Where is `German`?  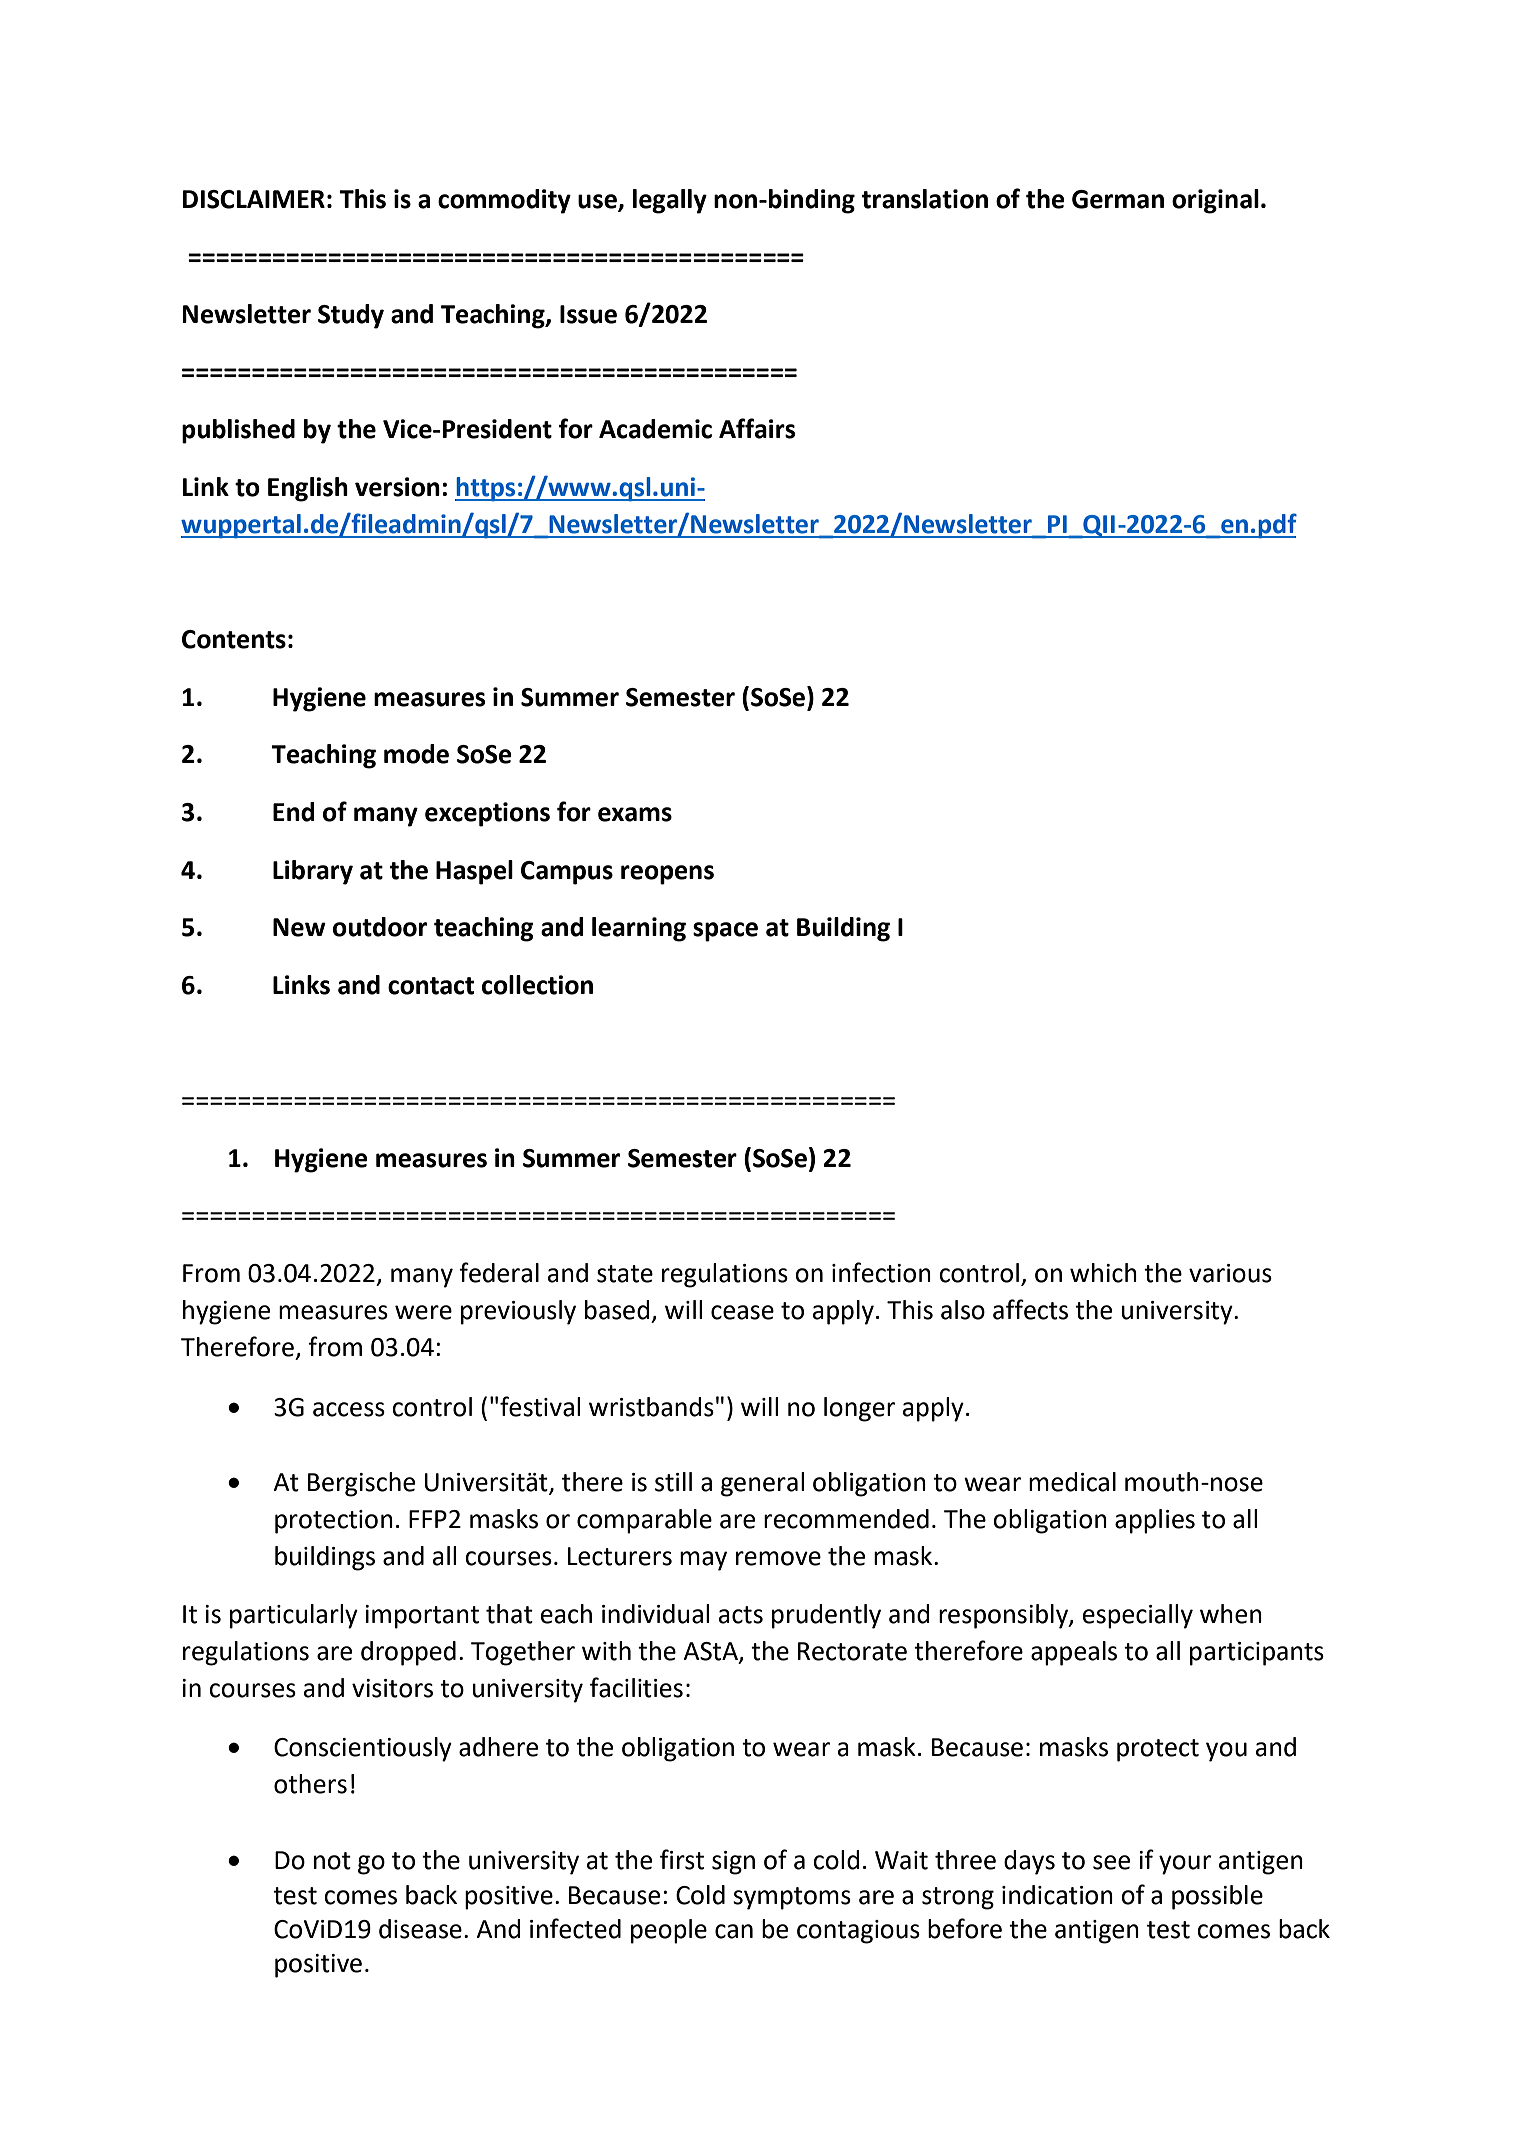 German is located at coordinates (1118, 199).
